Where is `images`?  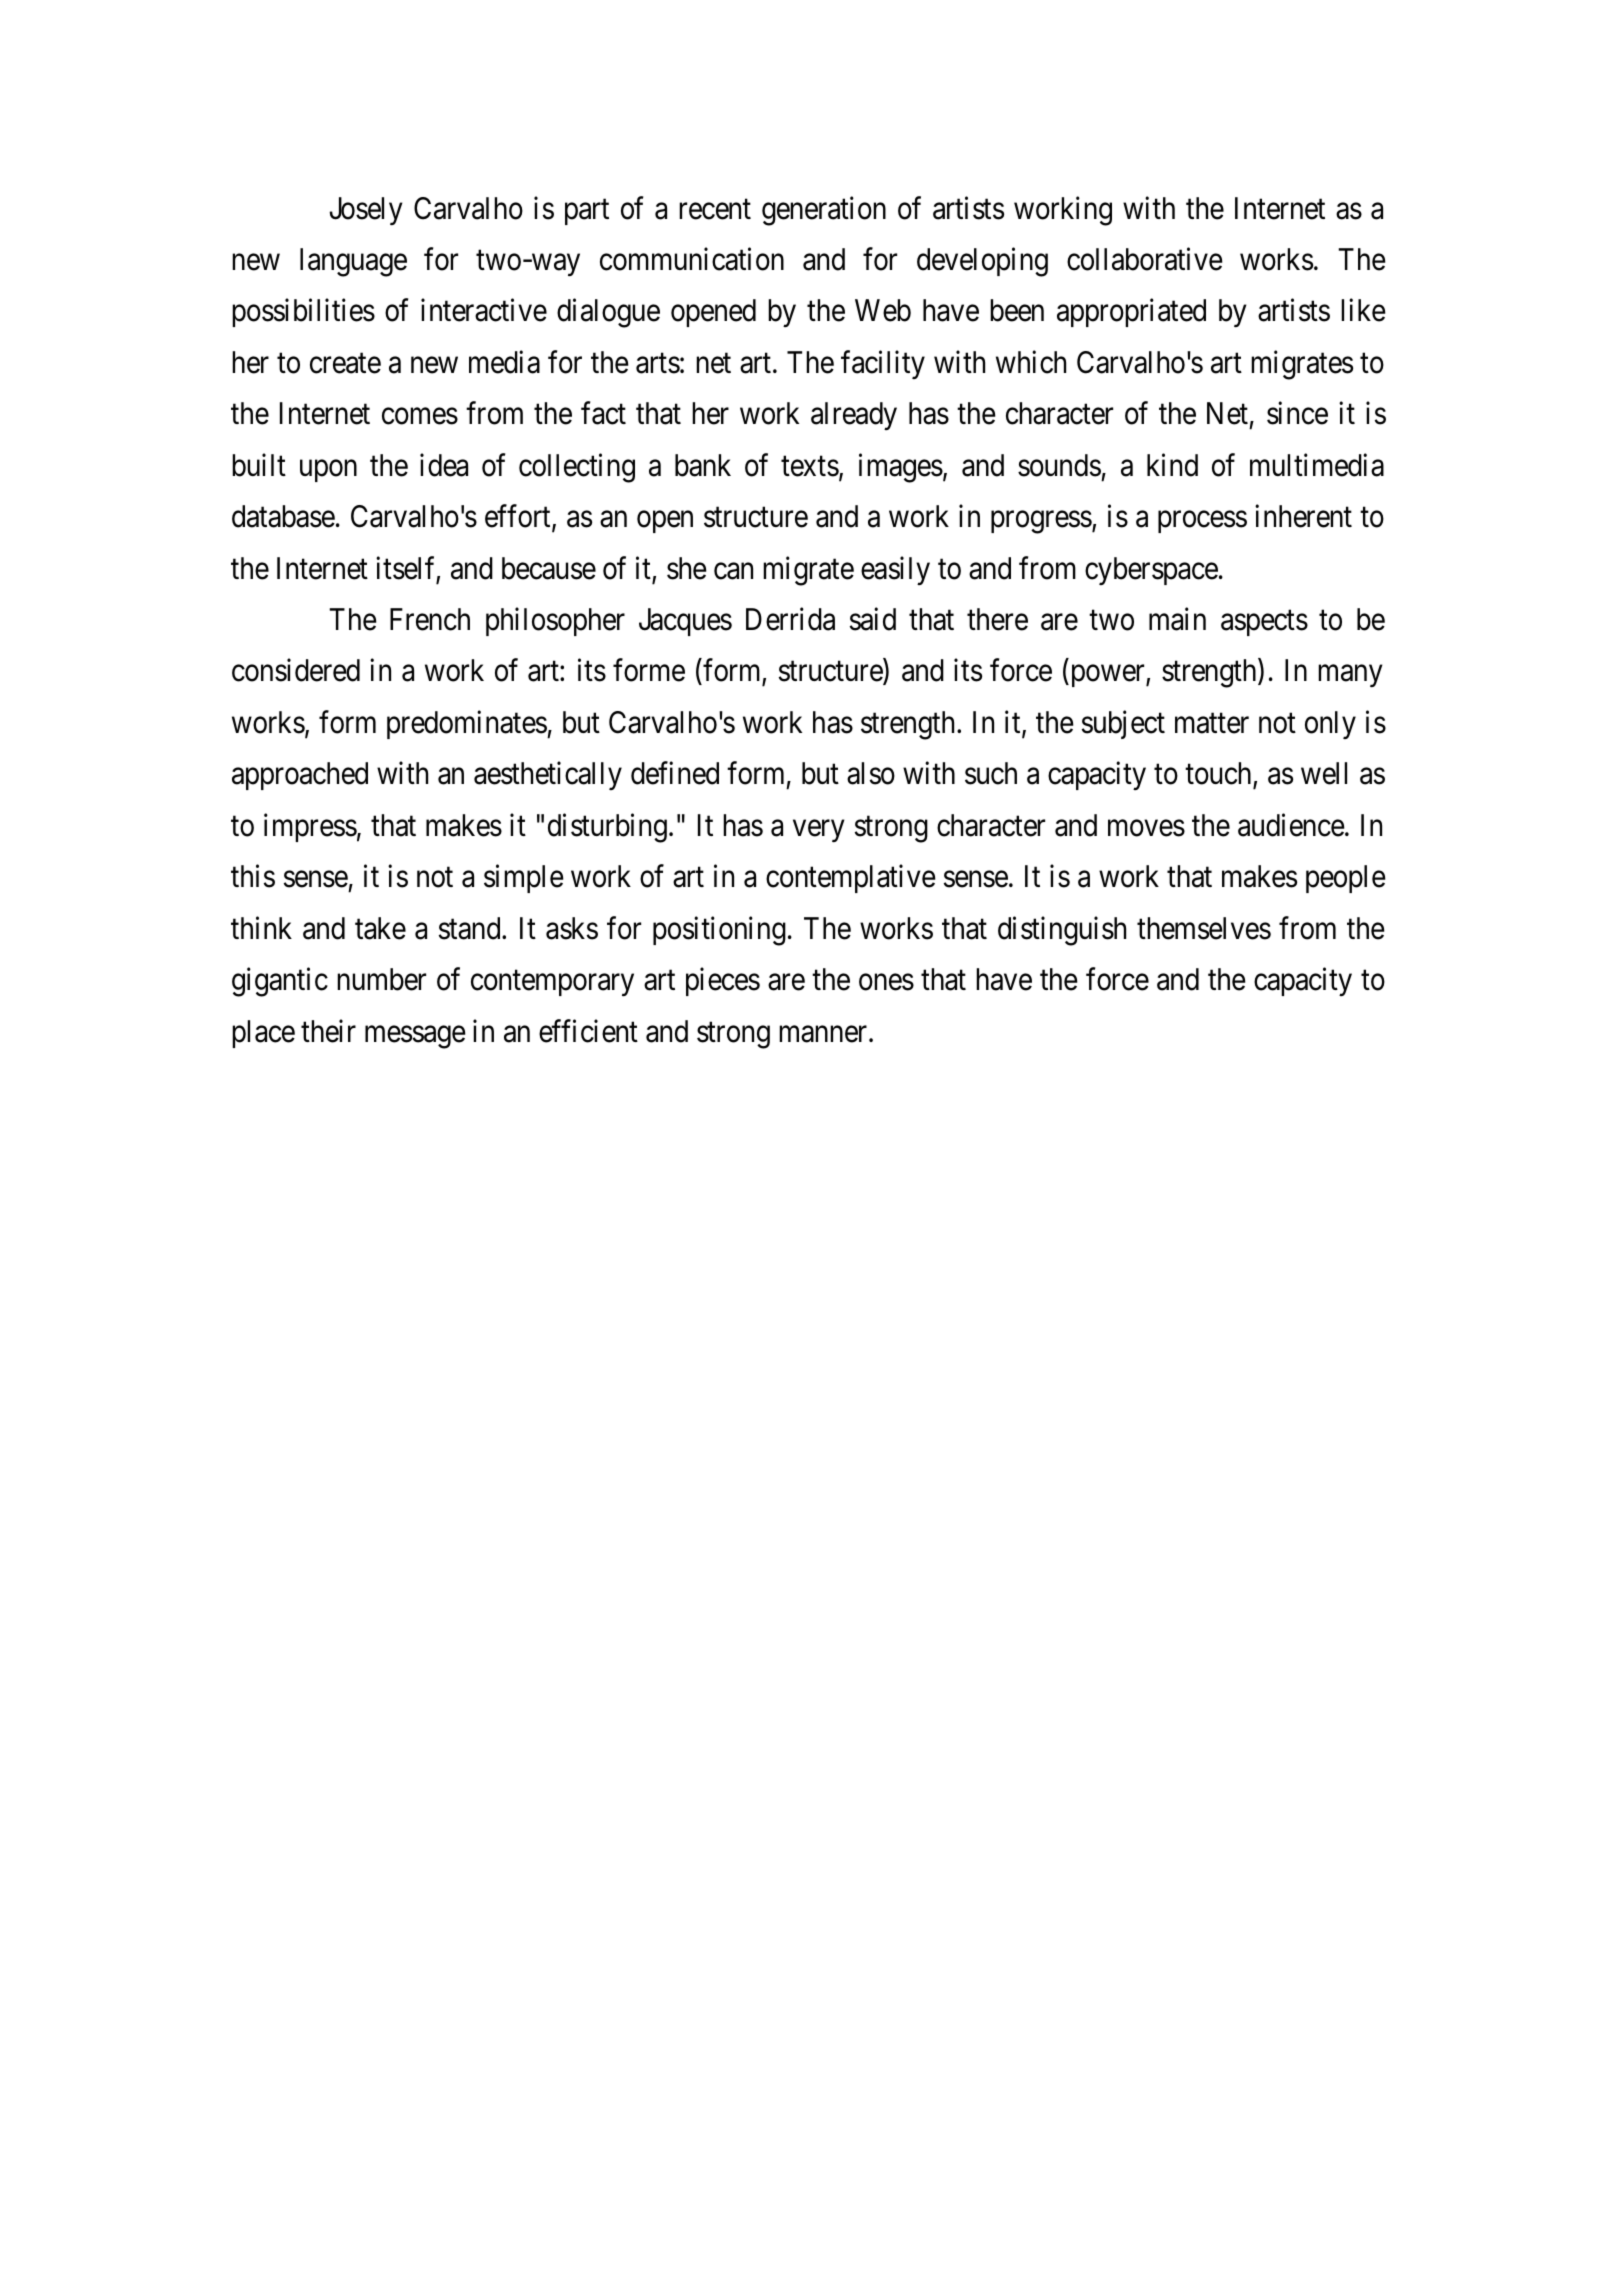 images is located at coordinates (901, 468).
